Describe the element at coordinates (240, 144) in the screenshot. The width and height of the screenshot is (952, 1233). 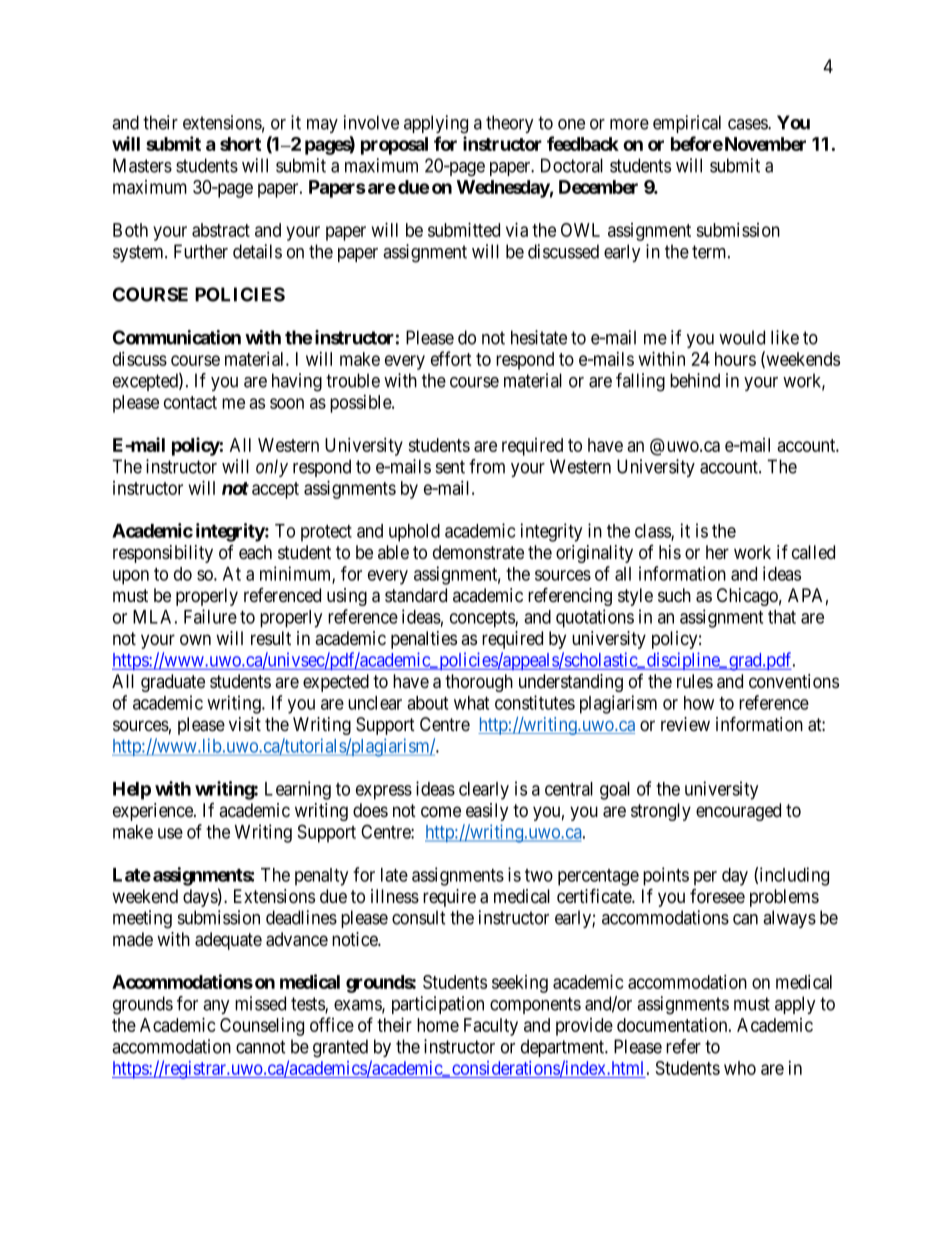
I see `short` at that location.
